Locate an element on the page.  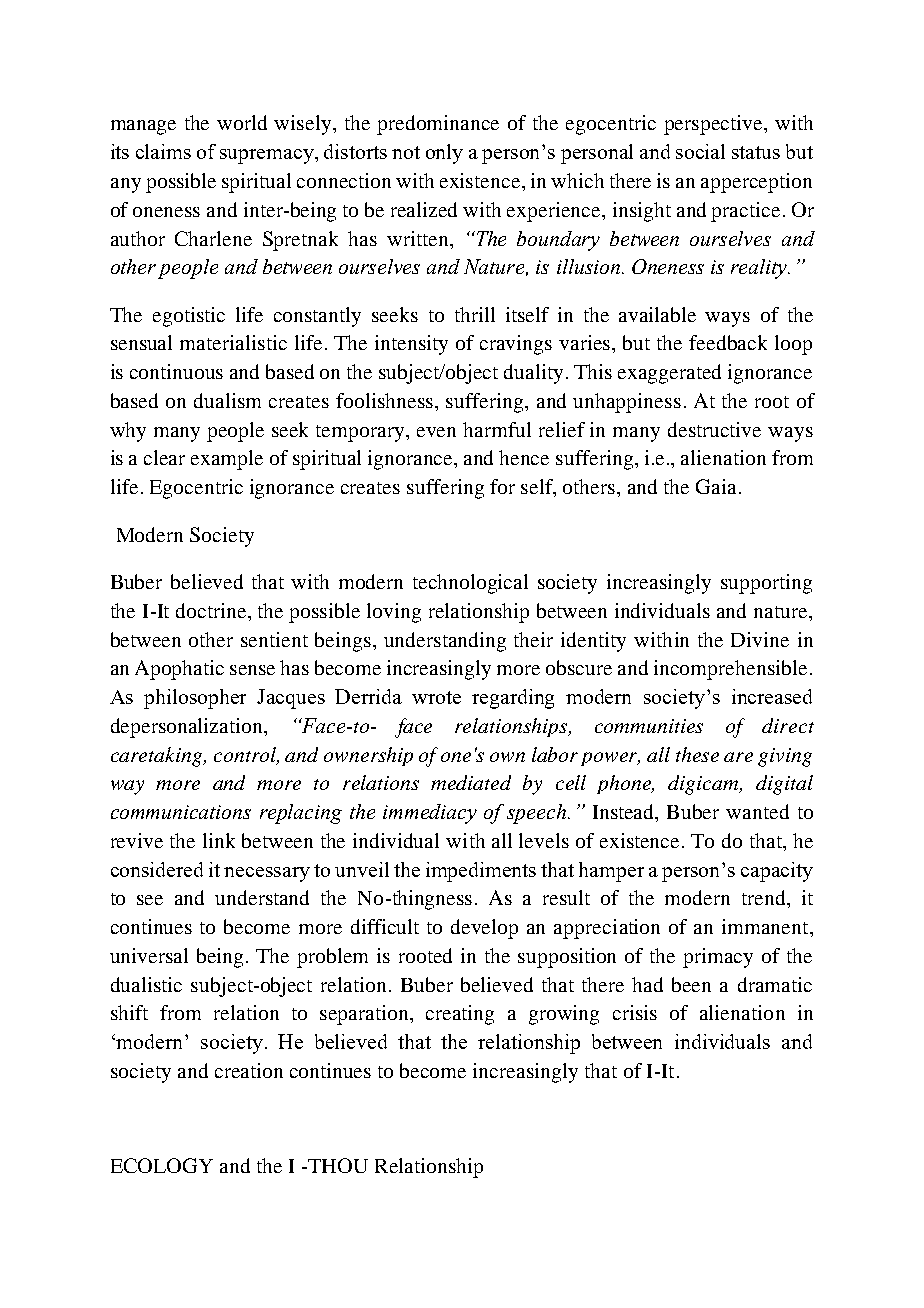
wrote is located at coordinates (436, 697).
